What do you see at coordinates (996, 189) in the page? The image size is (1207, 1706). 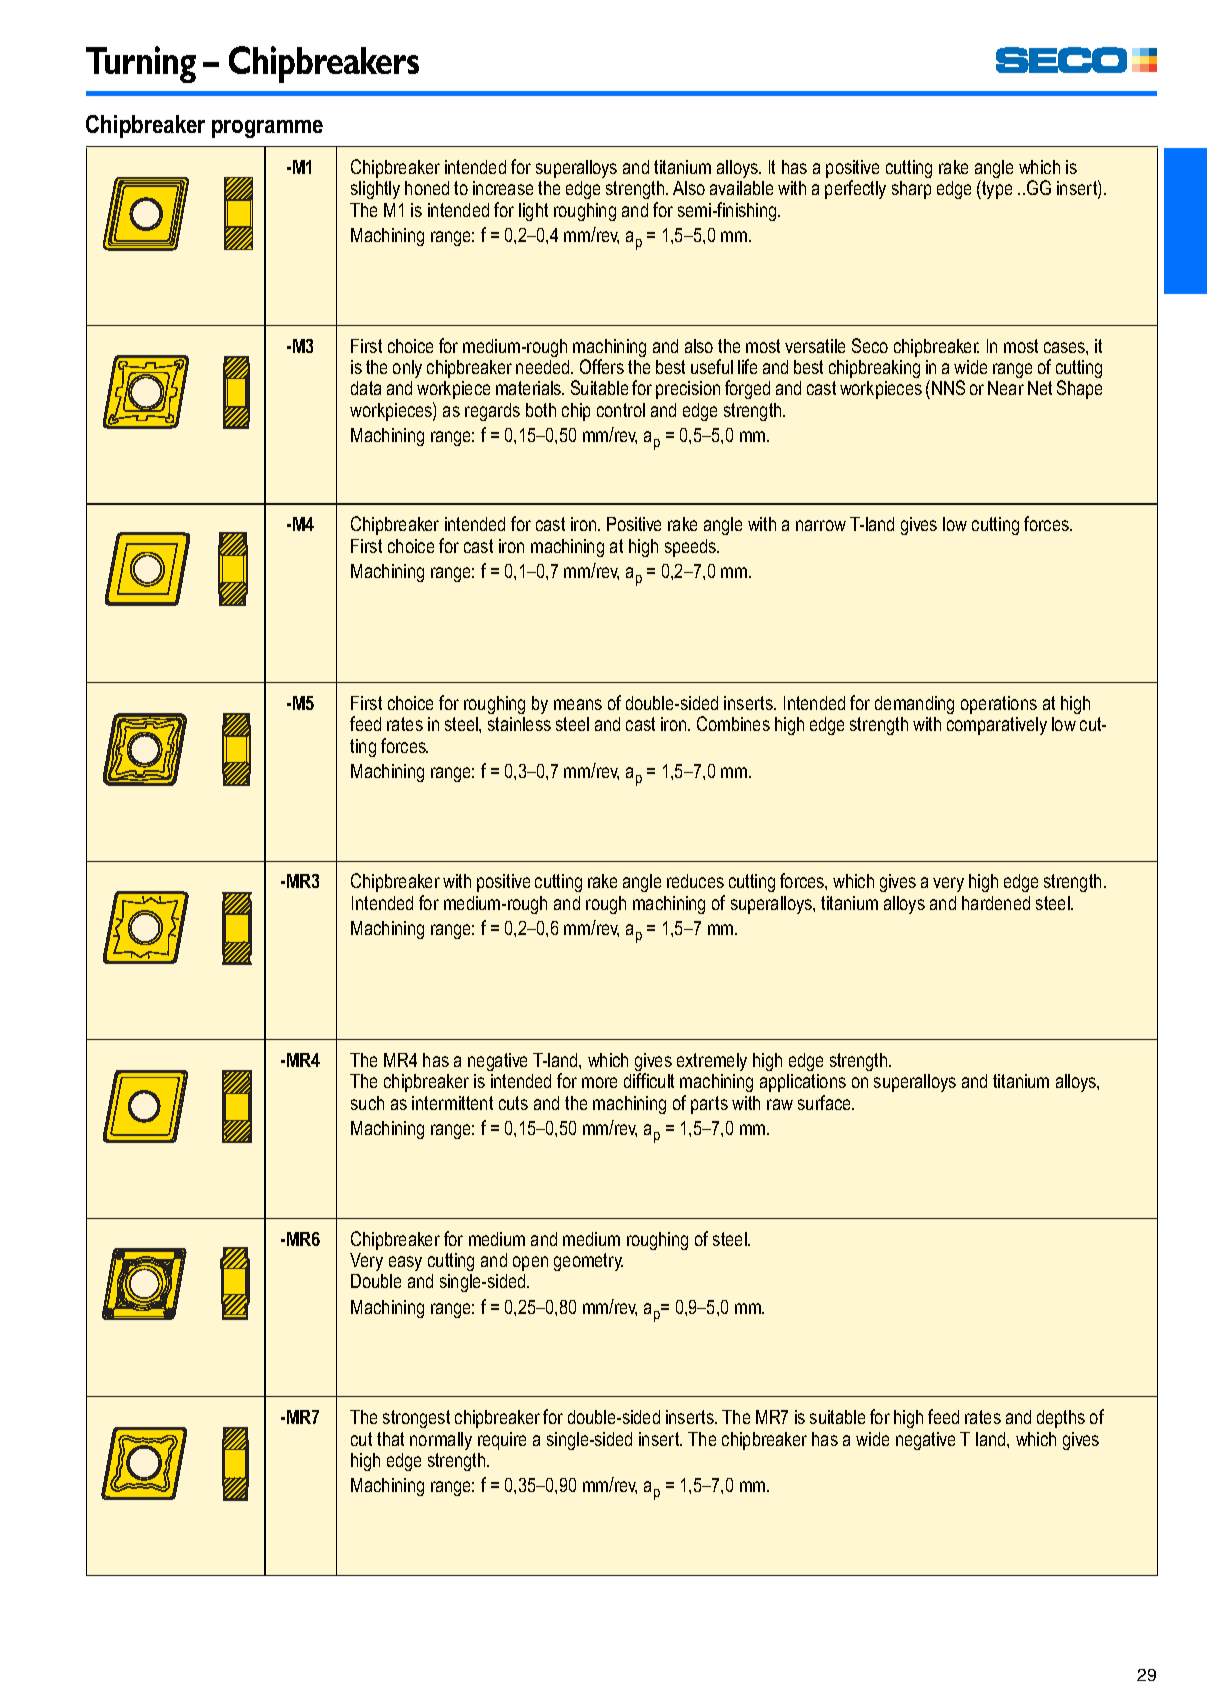 I see `type` at bounding box center [996, 189].
